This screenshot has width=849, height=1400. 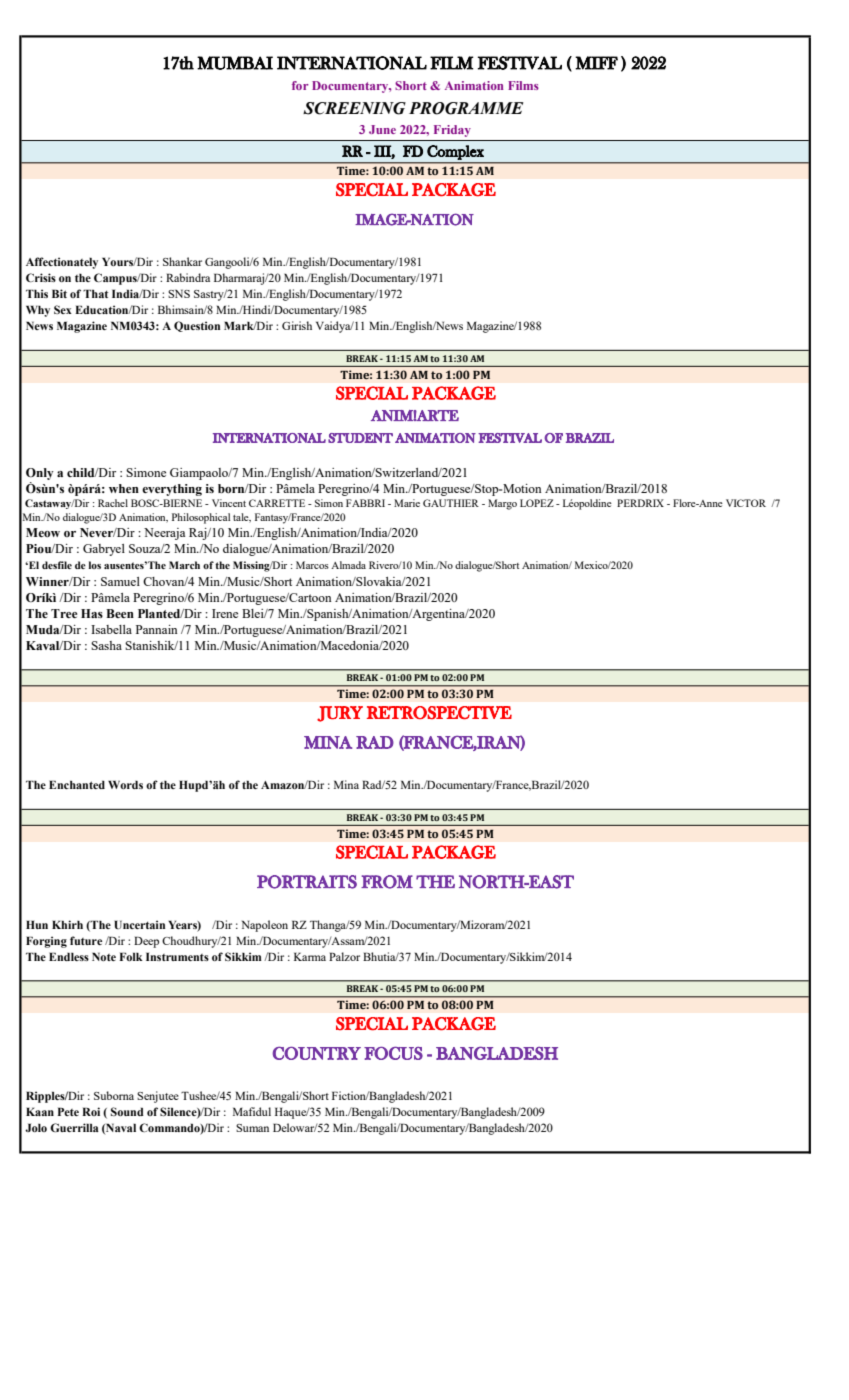 What do you see at coordinates (360, 438) in the screenshot?
I see `STUDENT` at bounding box center [360, 438].
